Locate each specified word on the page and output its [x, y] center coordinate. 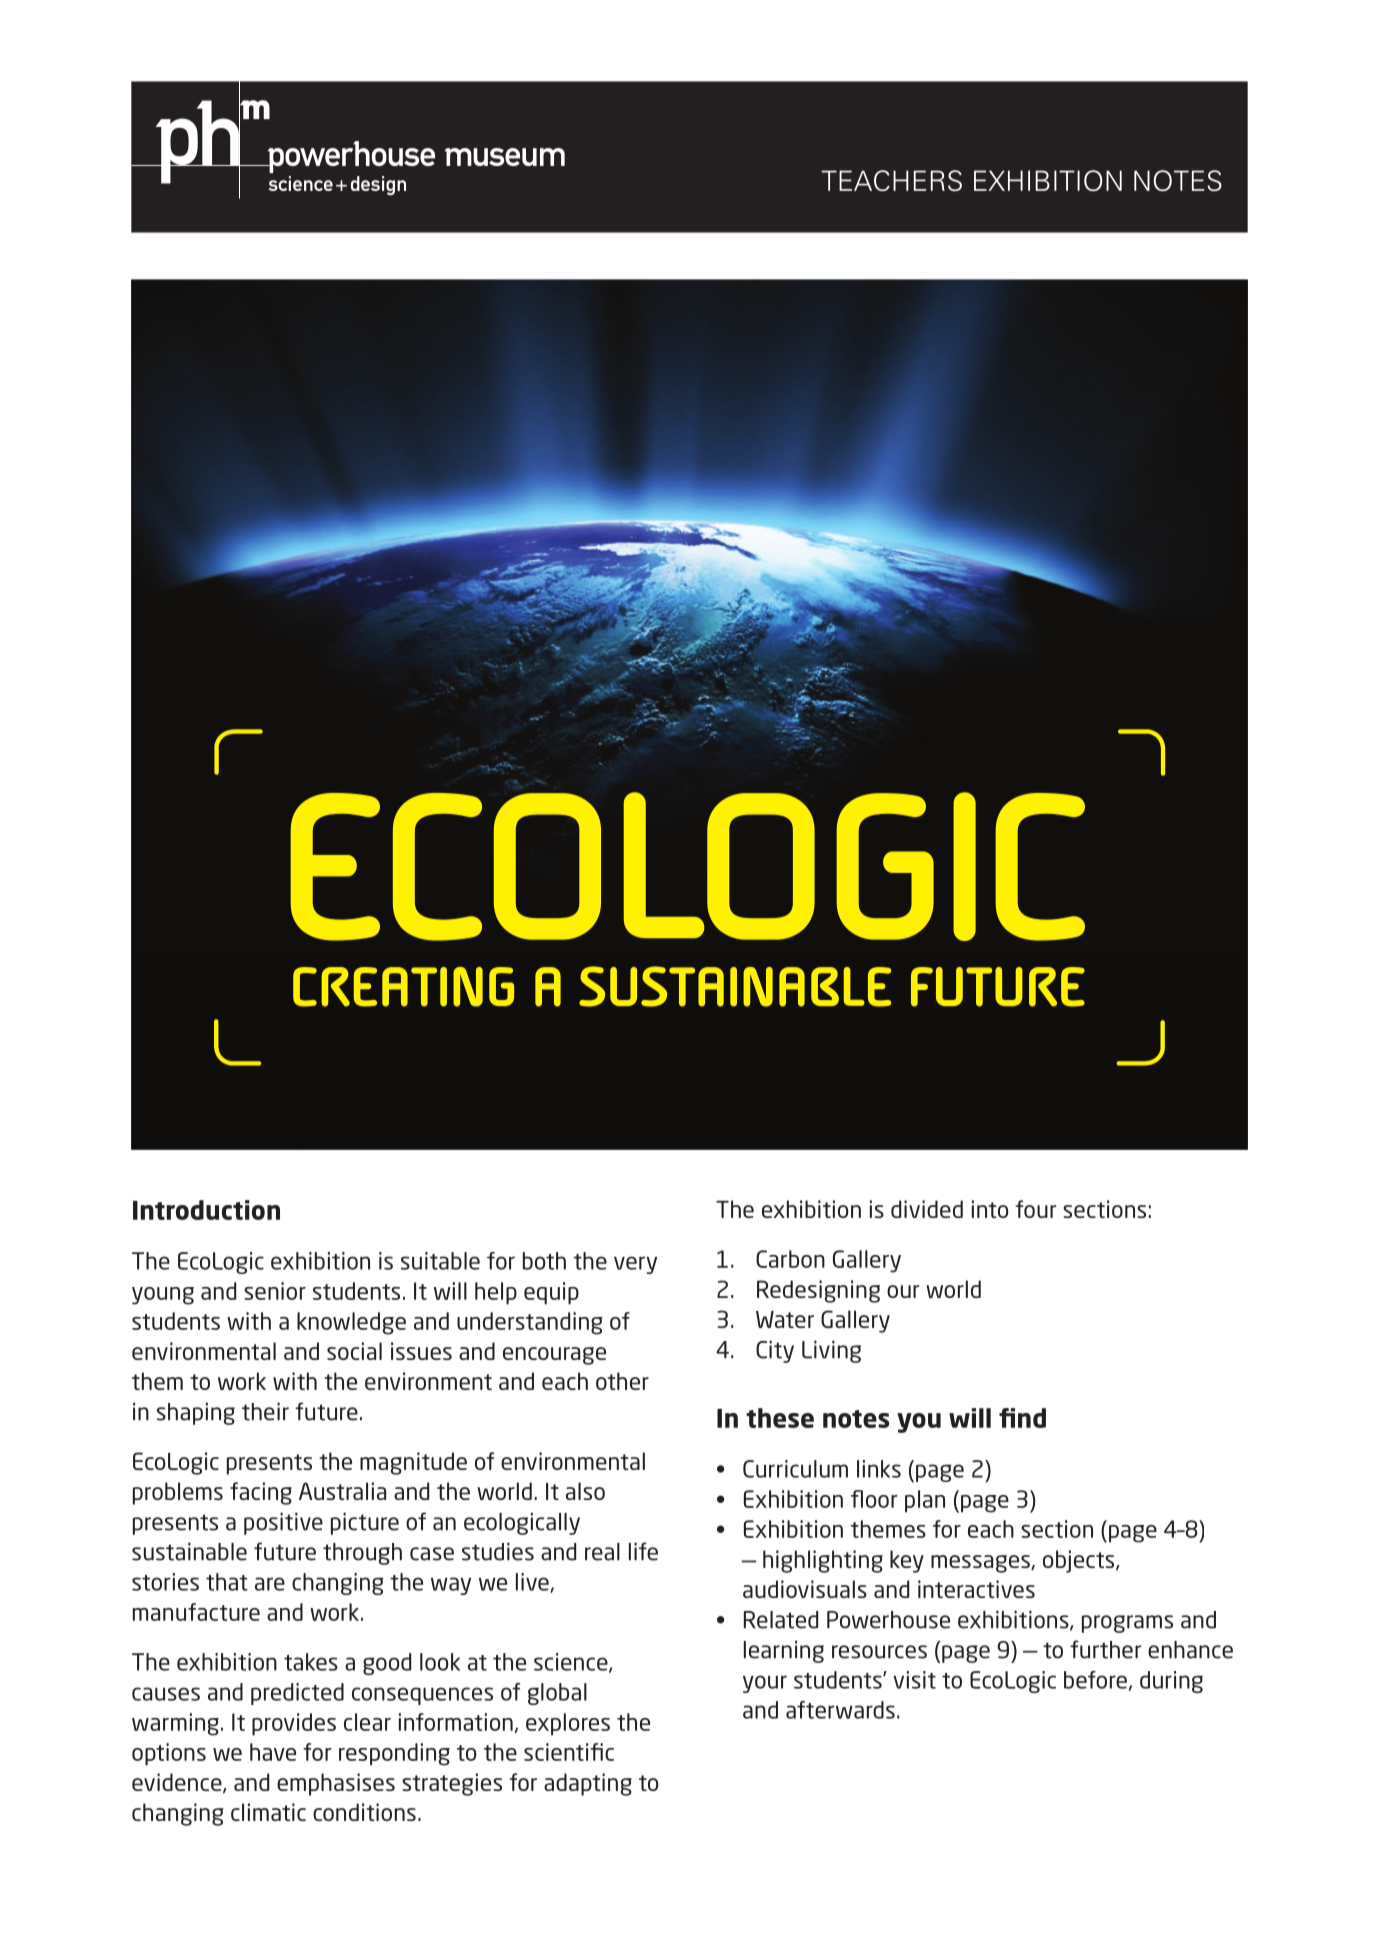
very [635, 1265]
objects [1080, 1561]
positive [283, 1523]
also [585, 1491]
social [354, 1351]
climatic [268, 1812]
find [1022, 1418]
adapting [588, 1784]
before [1095, 1680]
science [572, 1663]
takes [311, 1662]
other [622, 1381]
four [1035, 1209]
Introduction [206, 1210]
